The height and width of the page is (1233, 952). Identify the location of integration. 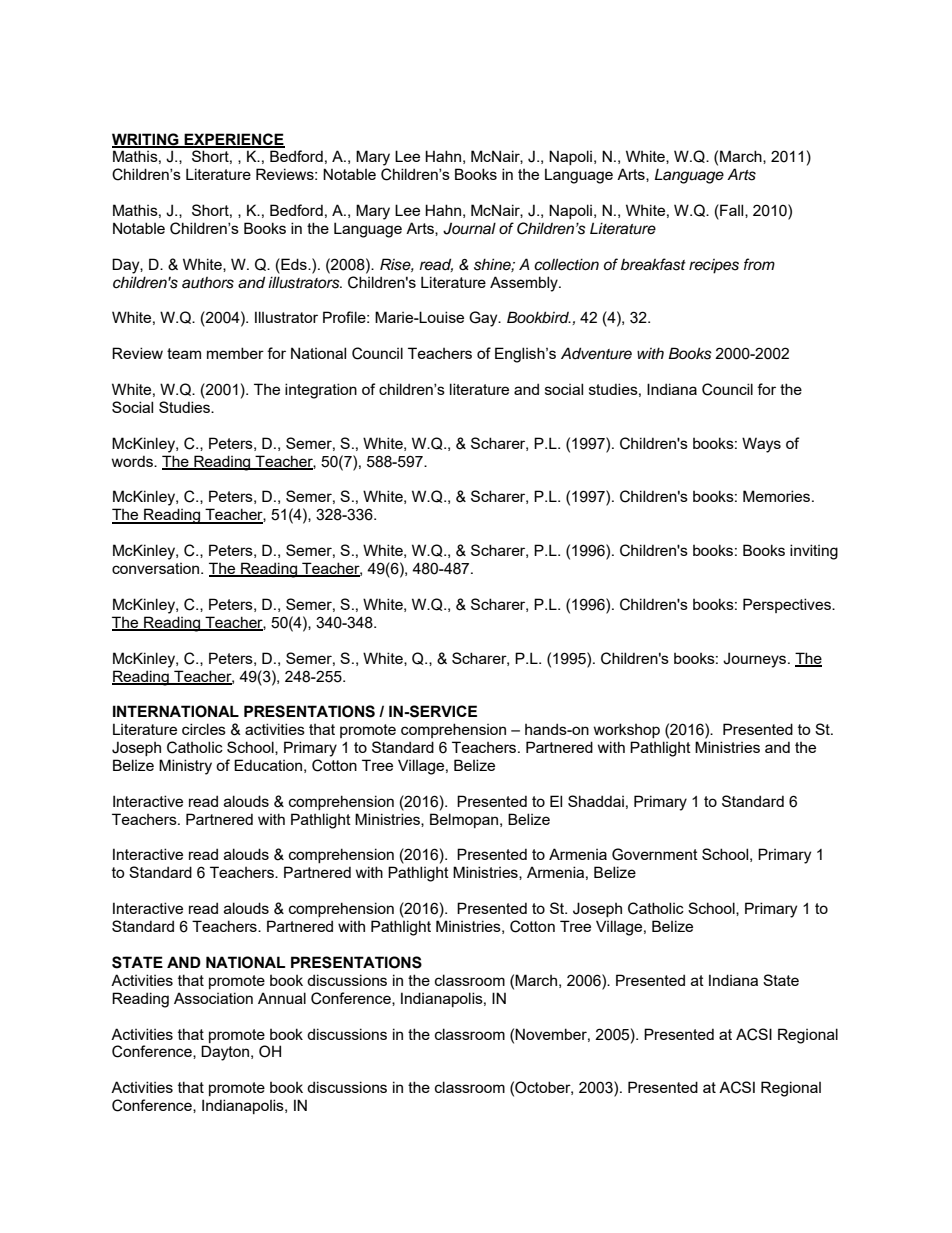
(321, 391).
